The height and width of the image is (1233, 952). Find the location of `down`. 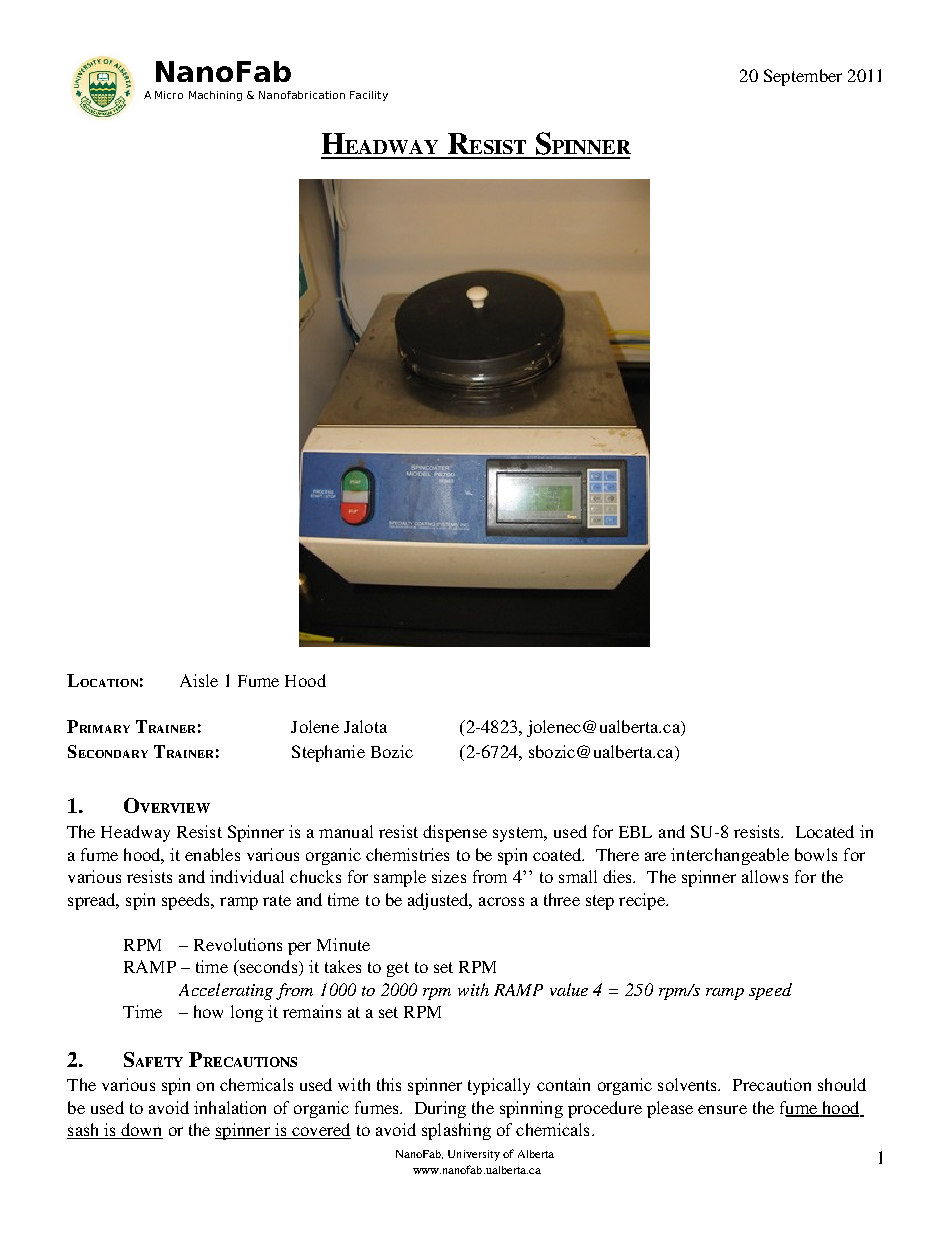

down is located at coordinates (141, 1131).
